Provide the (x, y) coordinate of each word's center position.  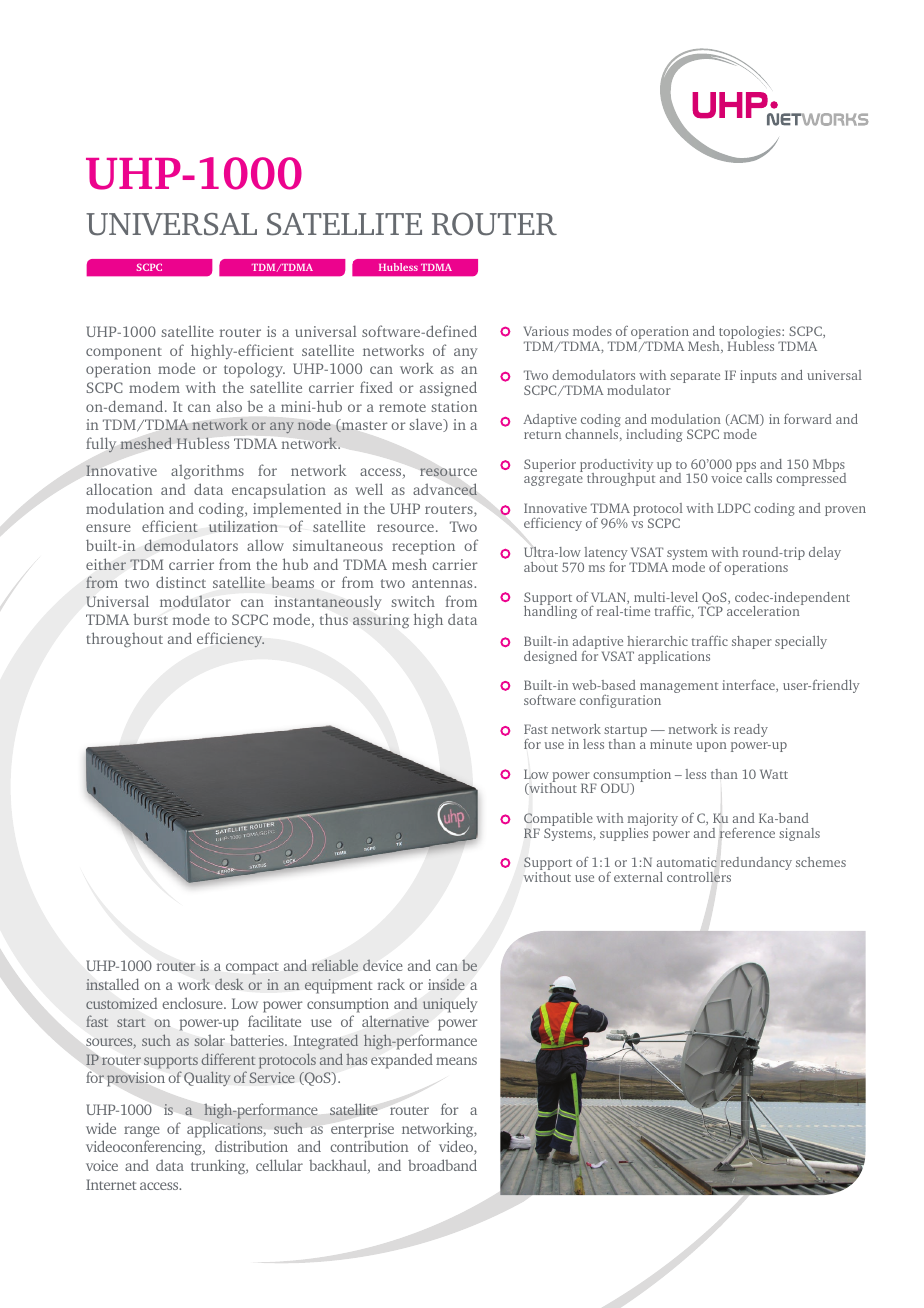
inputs (758, 376)
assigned (448, 389)
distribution (251, 1146)
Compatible (558, 821)
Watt (774, 774)
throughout (124, 640)
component (124, 353)
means (456, 1061)
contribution (369, 1146)
